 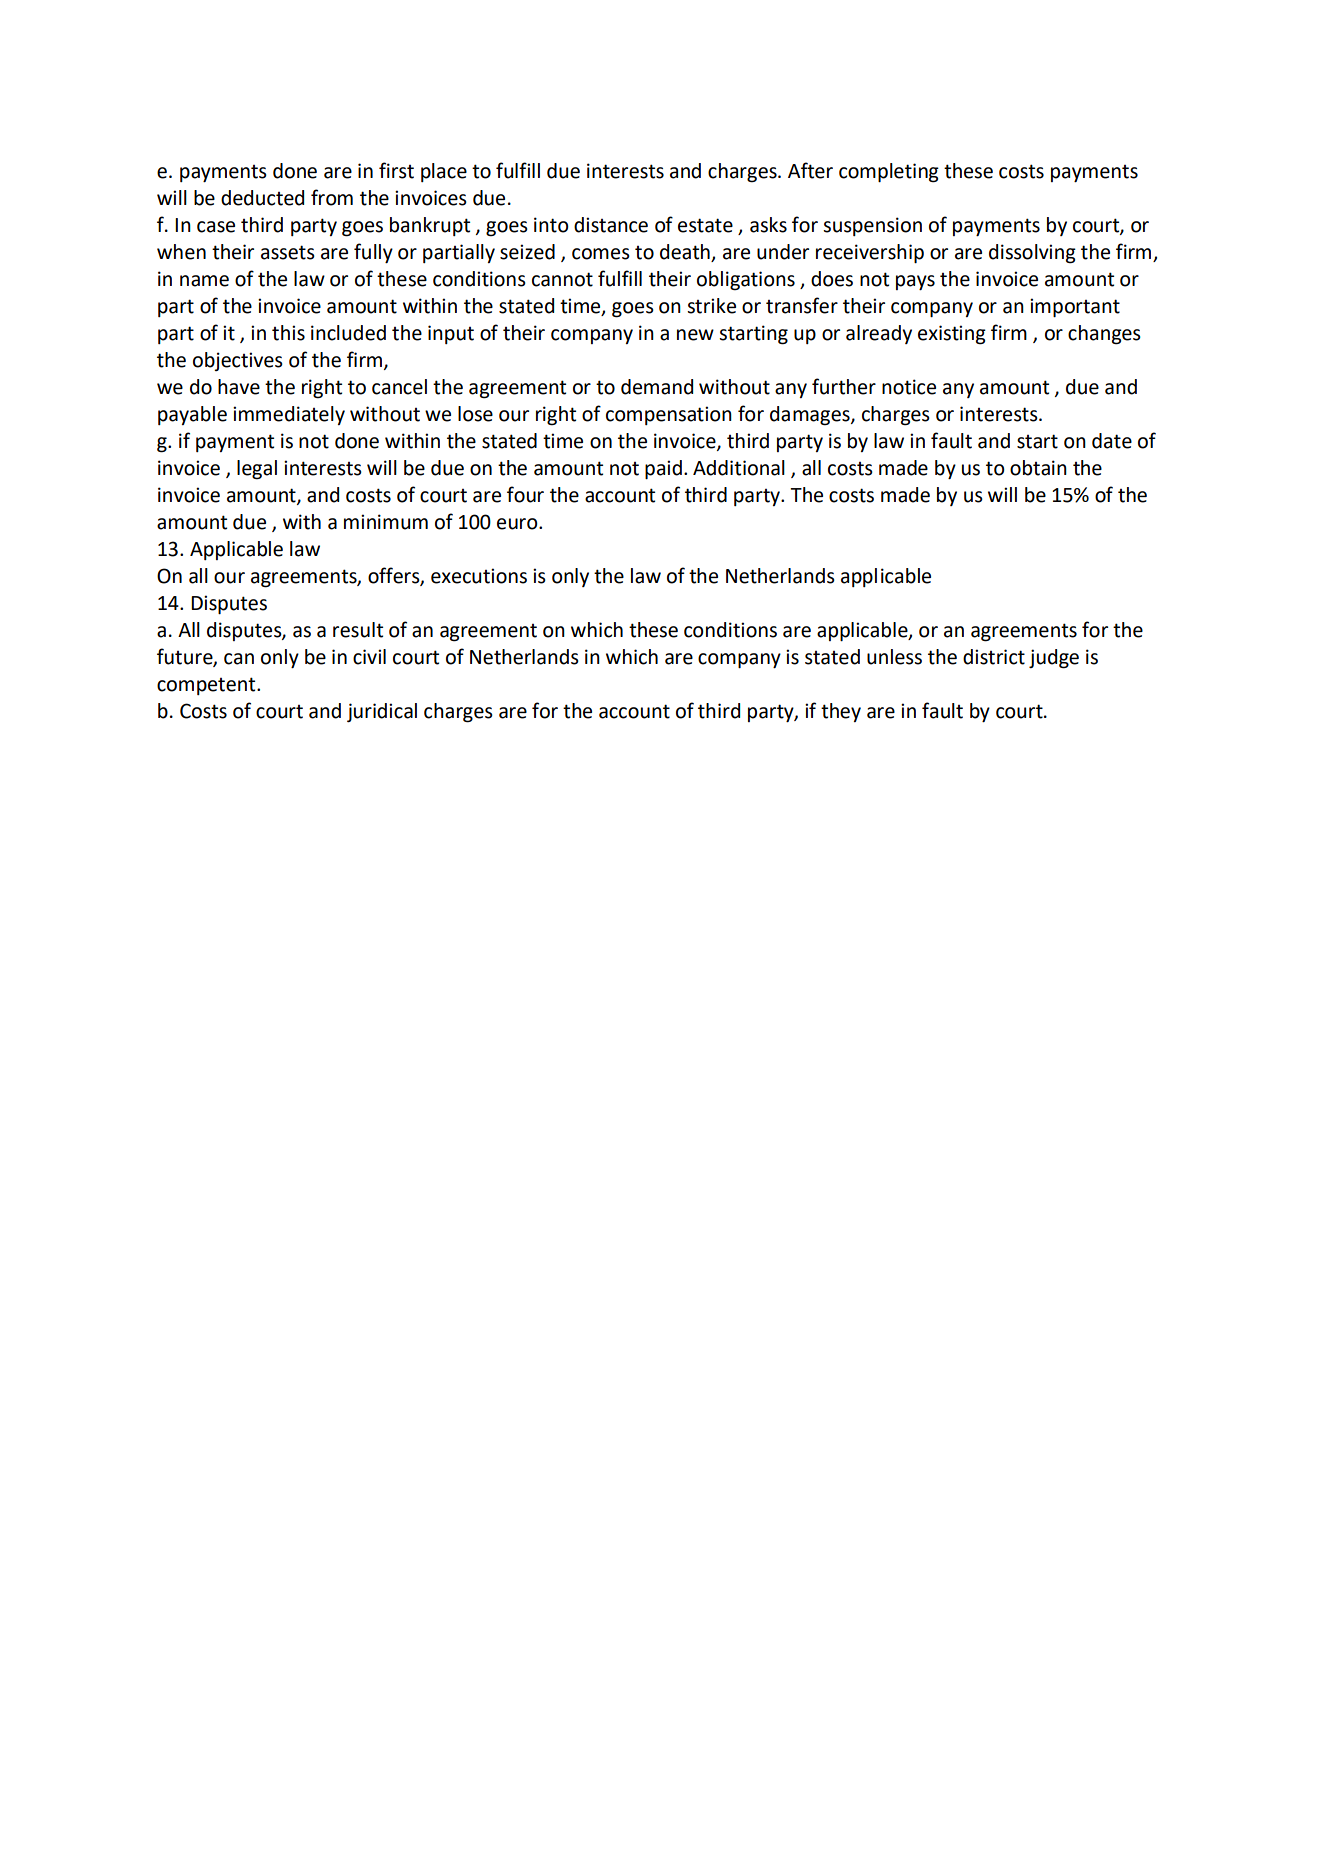 I want to click on deducted, so click(x=262, y=198).
